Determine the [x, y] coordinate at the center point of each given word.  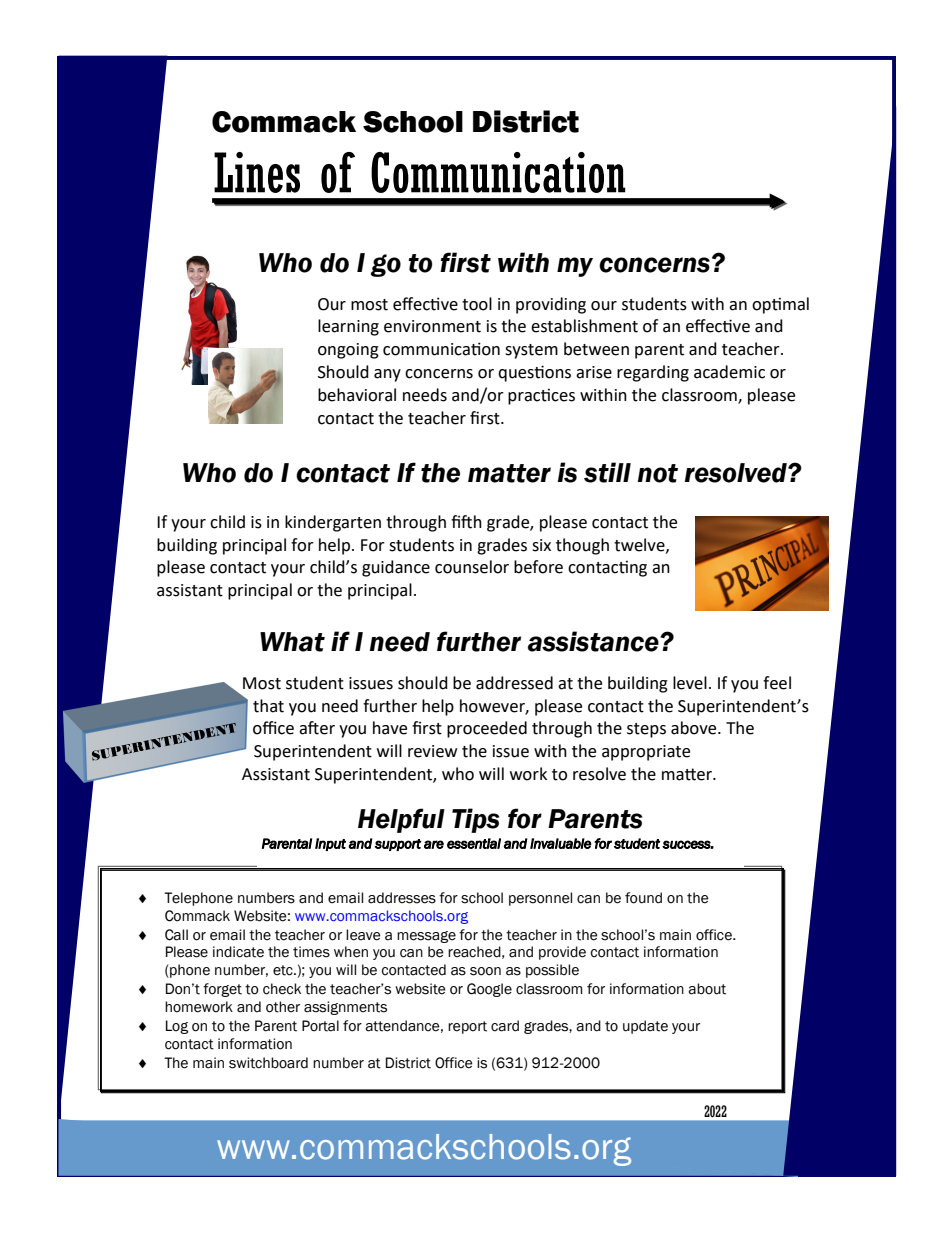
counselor [472, 567]
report [467, 1027]
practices [541, 397]
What [292, 642]
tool [477, 304]
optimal [780, 305]
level [690, 683]
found [643, 898]
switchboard [268, 1063]
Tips [475, 820]
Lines [257, 172]
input [330, 844]
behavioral [357, 395]
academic [729, 372]
